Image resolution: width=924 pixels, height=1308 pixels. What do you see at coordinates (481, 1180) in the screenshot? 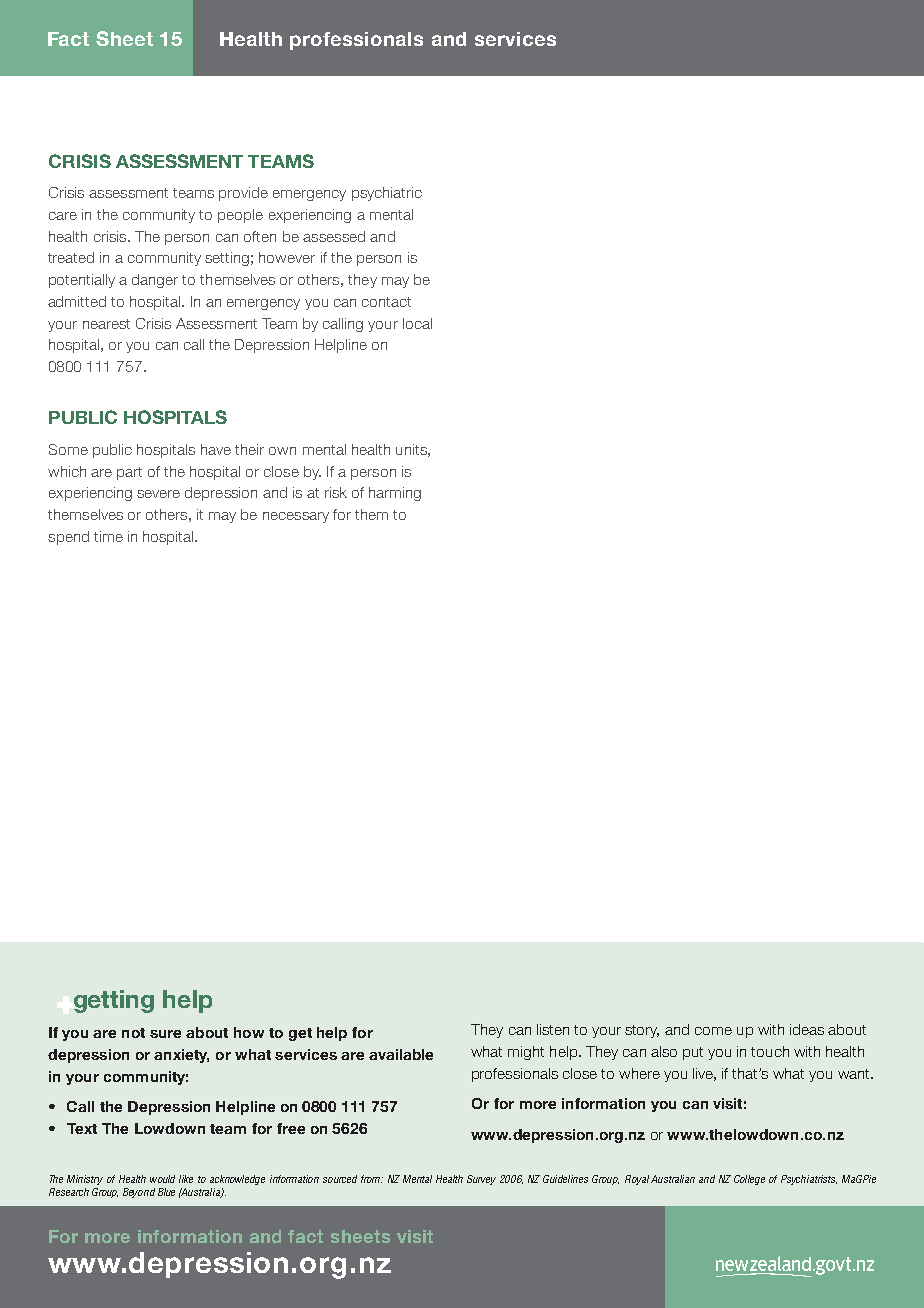
I see `Survey` at bounding box center [481, 1180].
